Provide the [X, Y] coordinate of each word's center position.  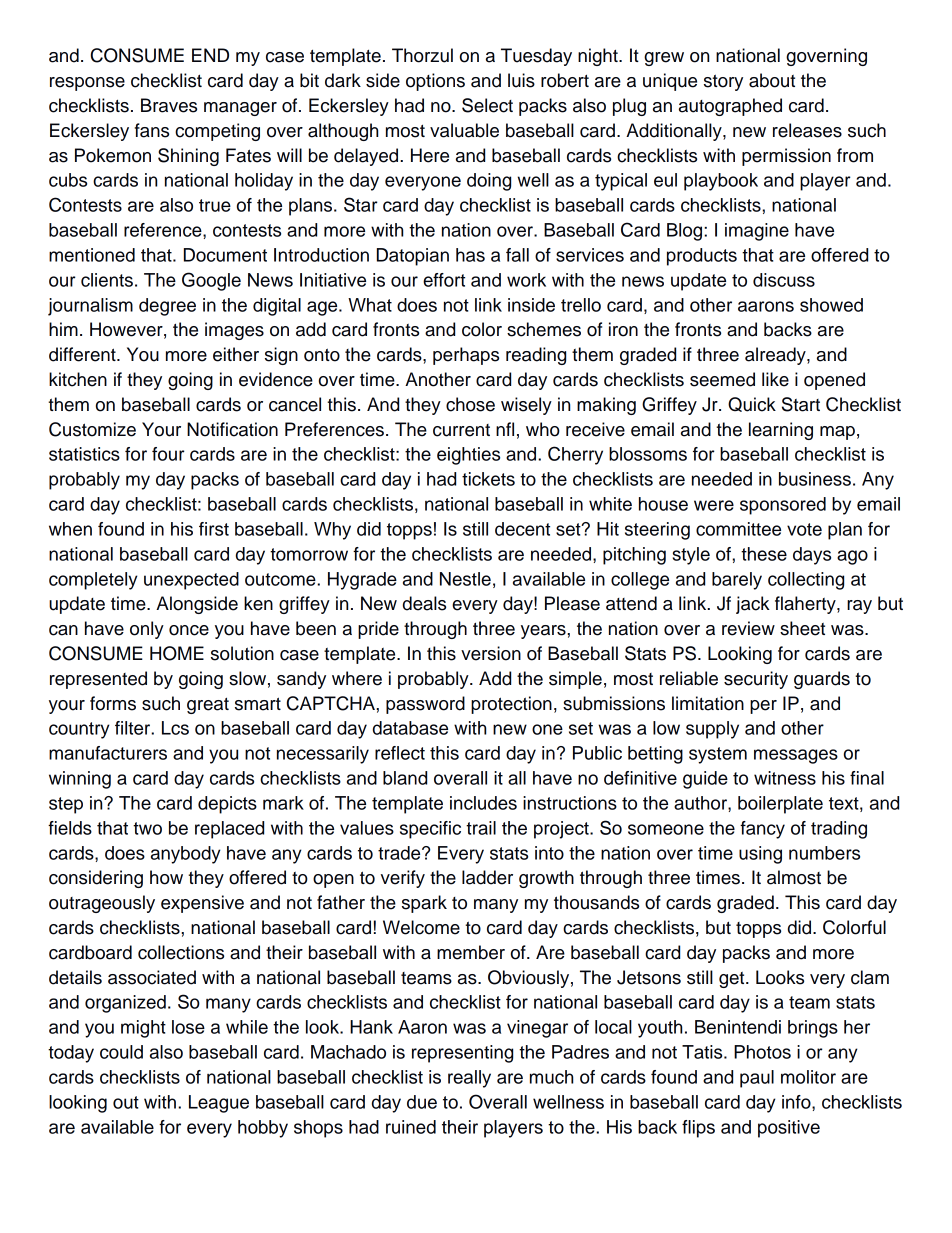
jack [753, 605]
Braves [169, 105]
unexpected [191, 581]
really [469, 1079]
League [219, 1104]
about [772, 80]
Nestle [465, 579]
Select [487, 105]
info [797, 1102]
